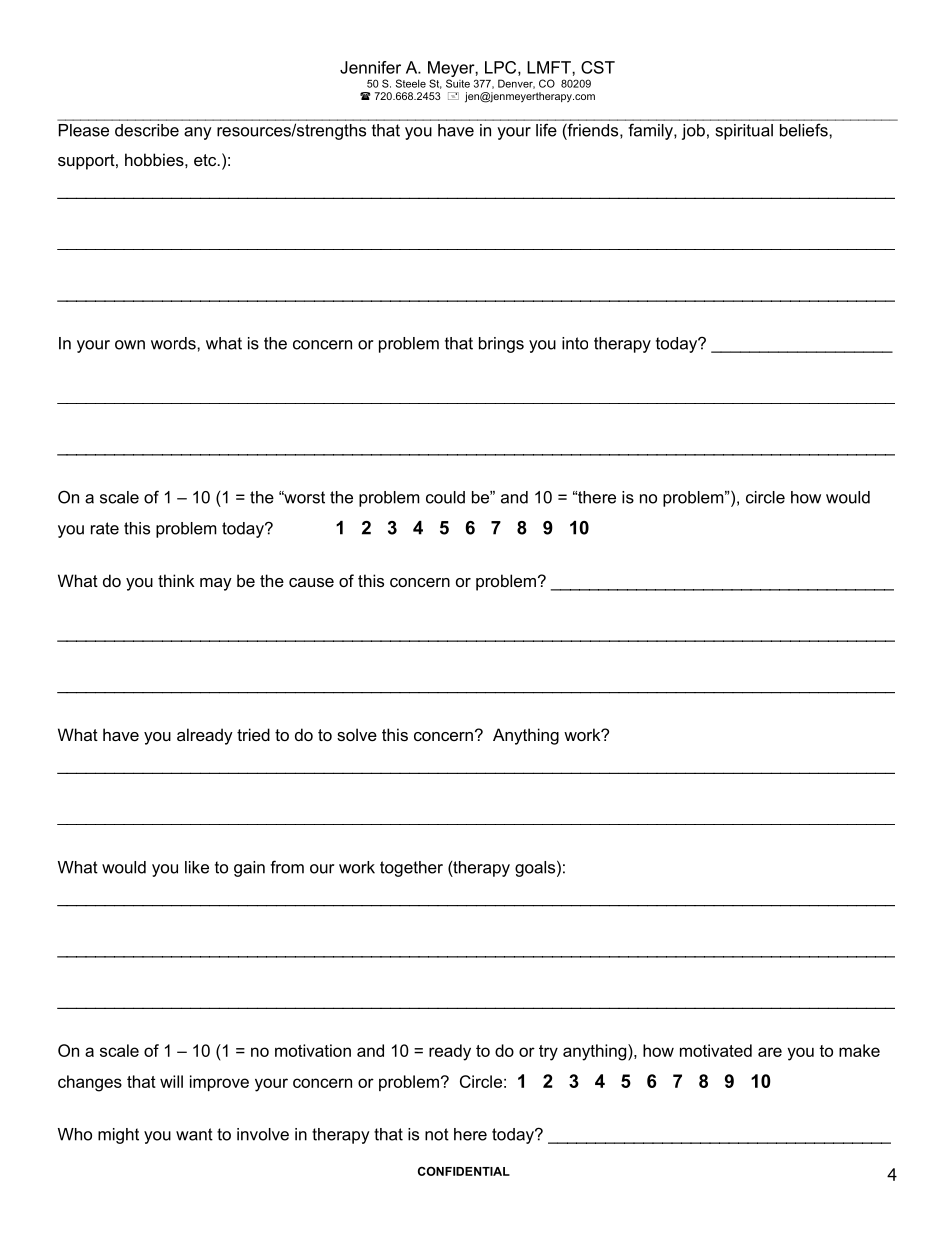  What do you see at coordinates (575, 343) in the screenshot?
I see `into` at bounding box center [575, 343].
